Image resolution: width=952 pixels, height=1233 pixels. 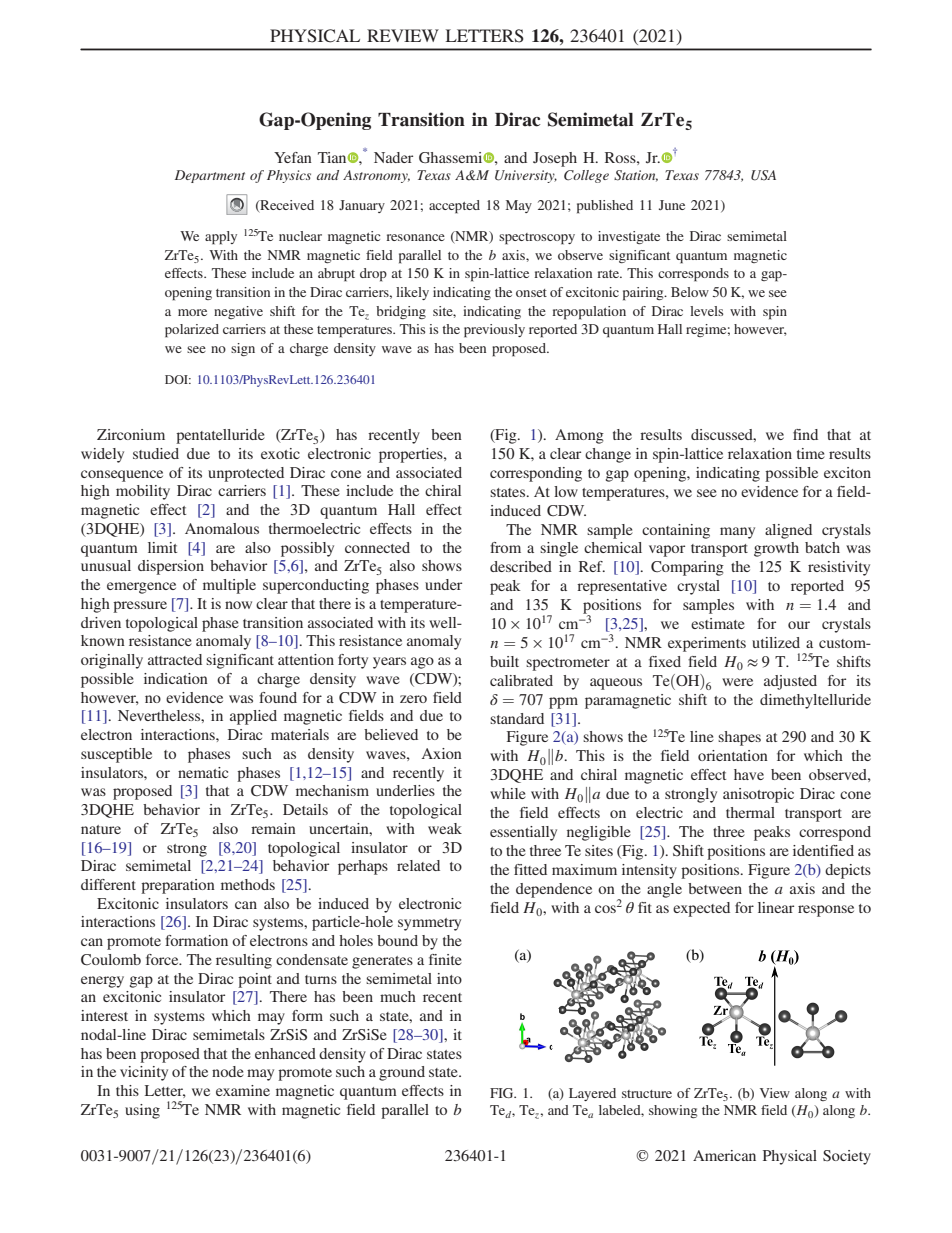 What do you see at coordinates (210, 176) in the screenshot?
I see `Department` at bounding box center [210, 176].
